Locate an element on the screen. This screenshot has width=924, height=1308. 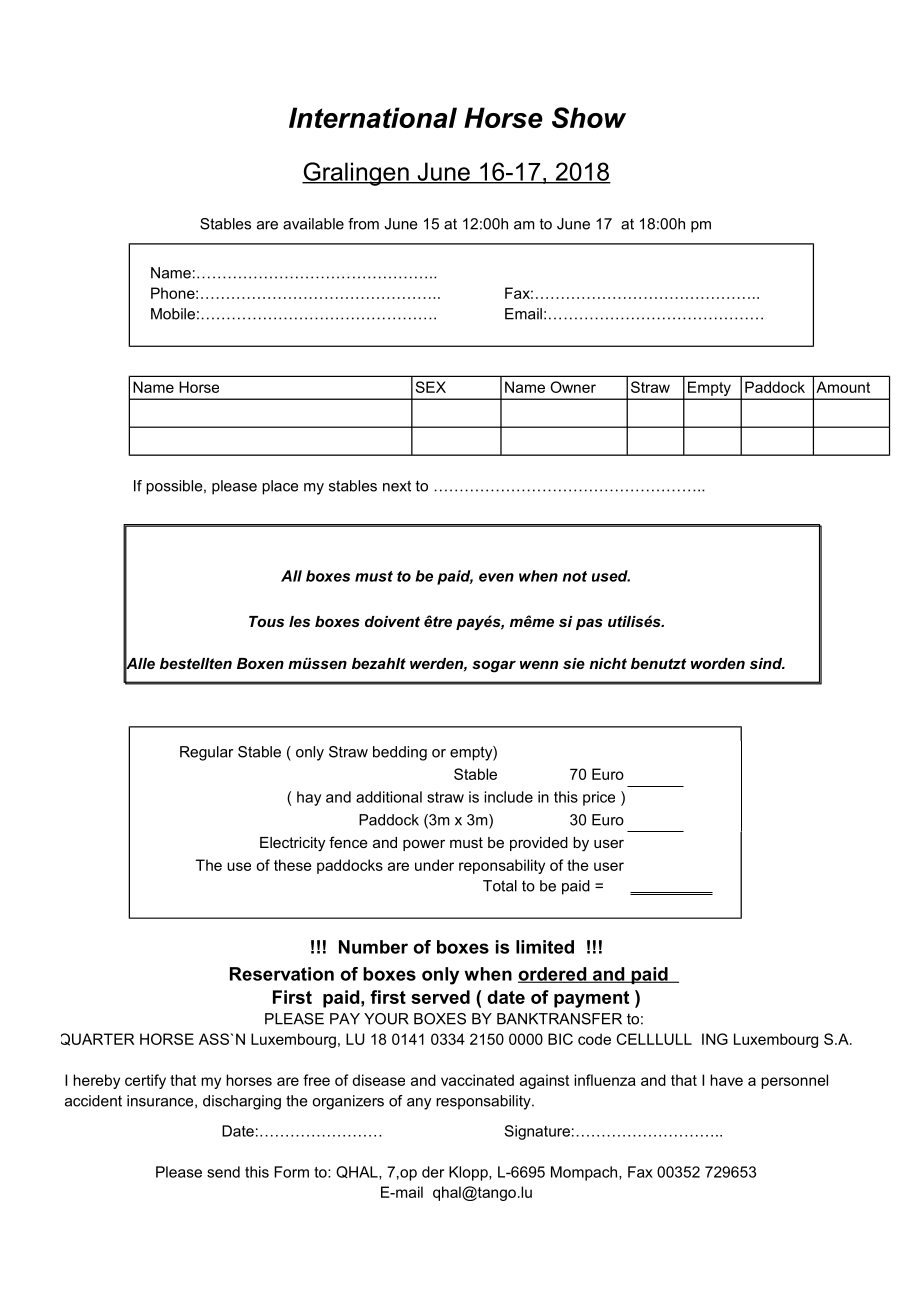
Signature is located at coordinates (537, 1132).
